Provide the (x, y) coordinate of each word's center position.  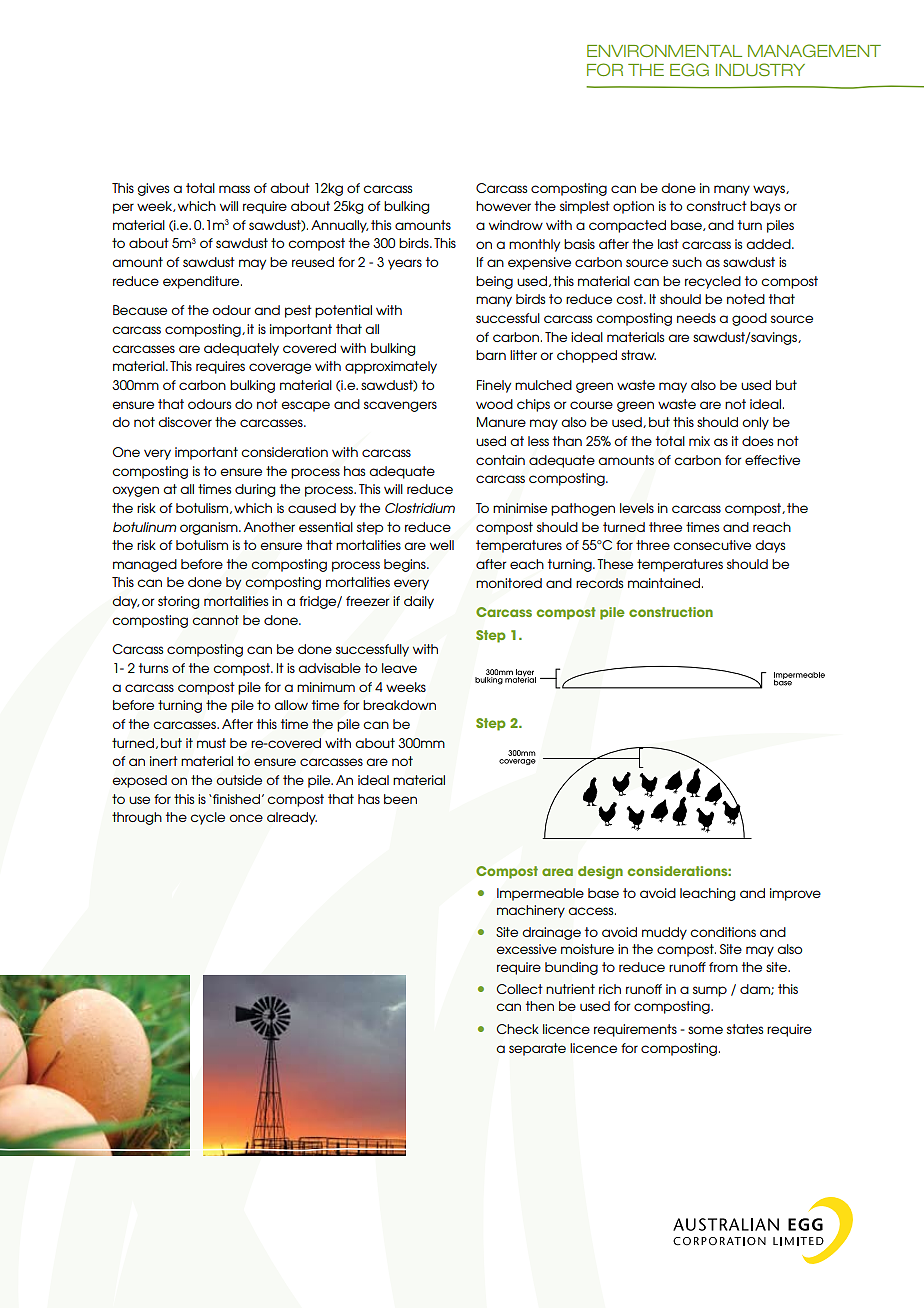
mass (234, 189)
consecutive (712, 545)
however (503, 206)
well (442, 545)
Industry (760, 69)
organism (210, 528)
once (246, 818)
